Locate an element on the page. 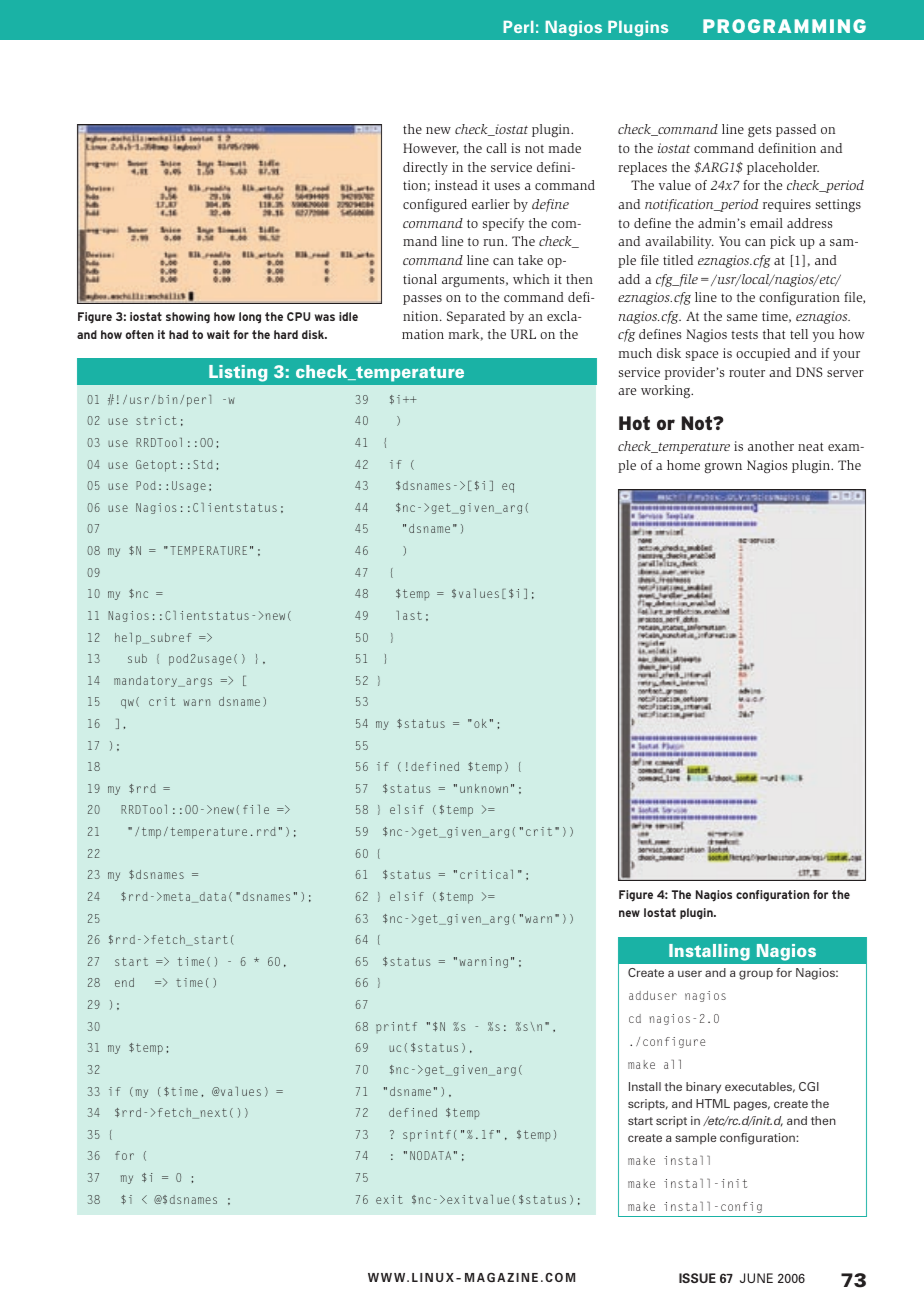  occupied is located at coordinates (763, 354).
